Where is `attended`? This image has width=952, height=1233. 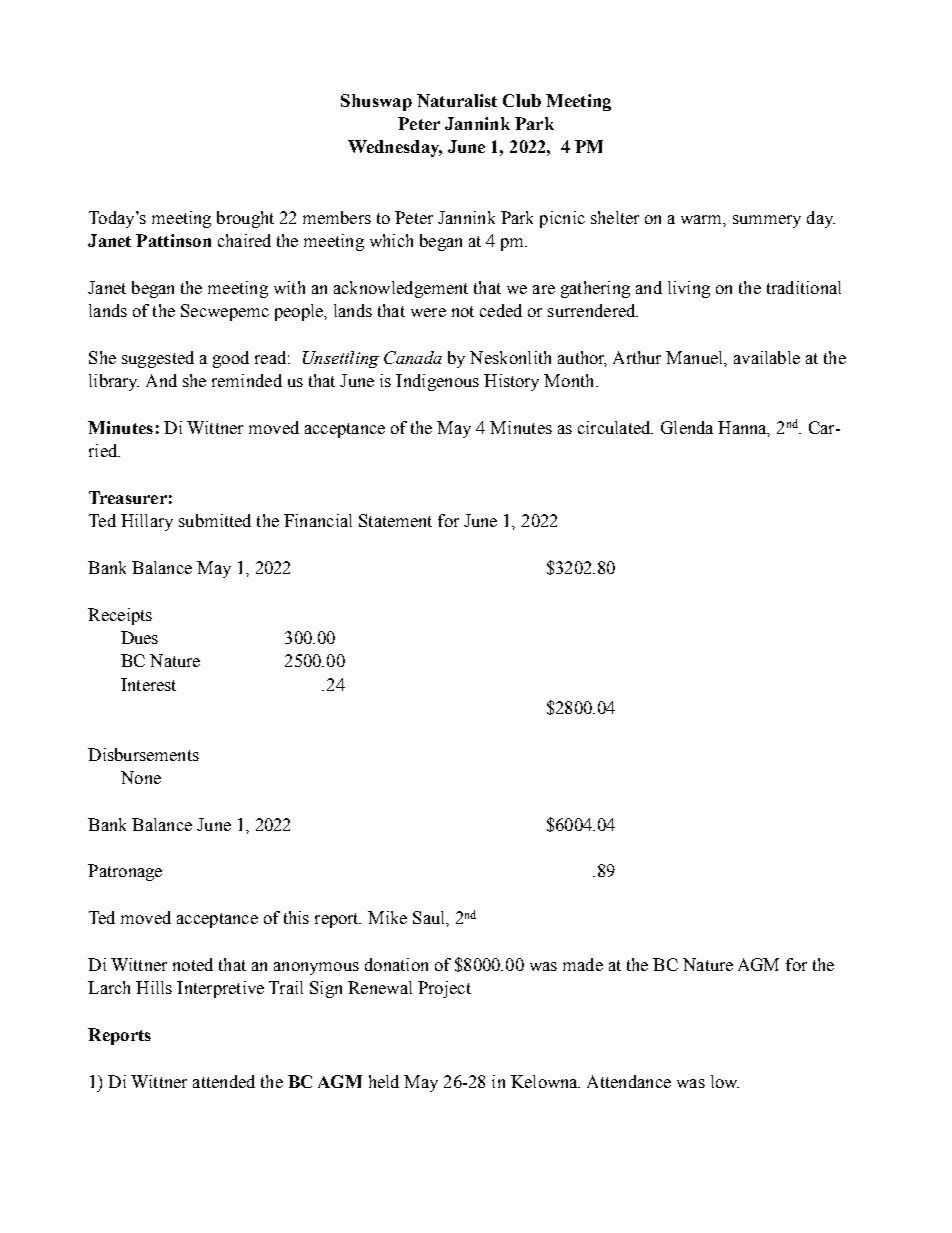 attended is located at coordinates (224, 1081).
